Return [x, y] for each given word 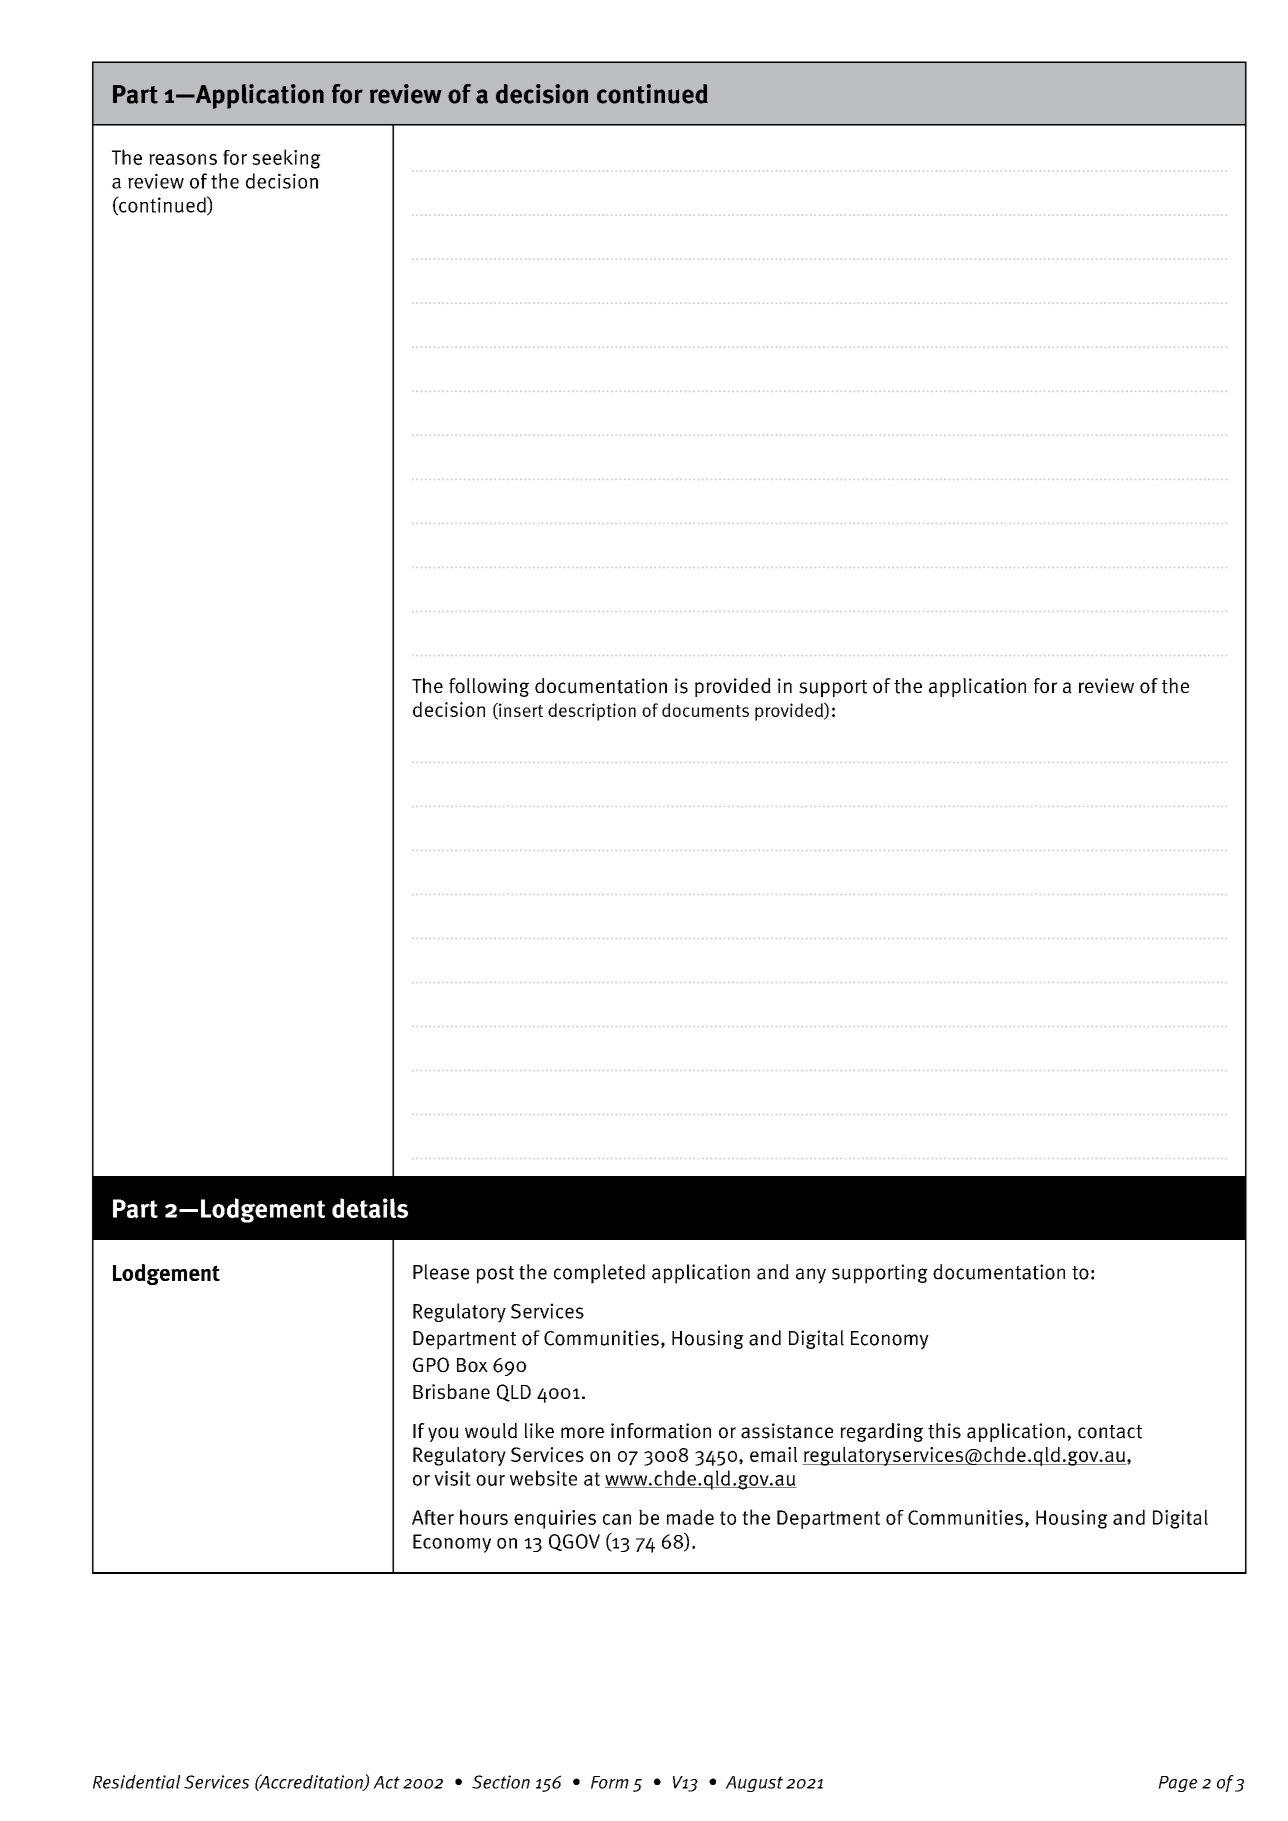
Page [1177, 1784]
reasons [183, 159]
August [754, 1784]
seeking [286, 159]
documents [705, 710]
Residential [136, 1782]
